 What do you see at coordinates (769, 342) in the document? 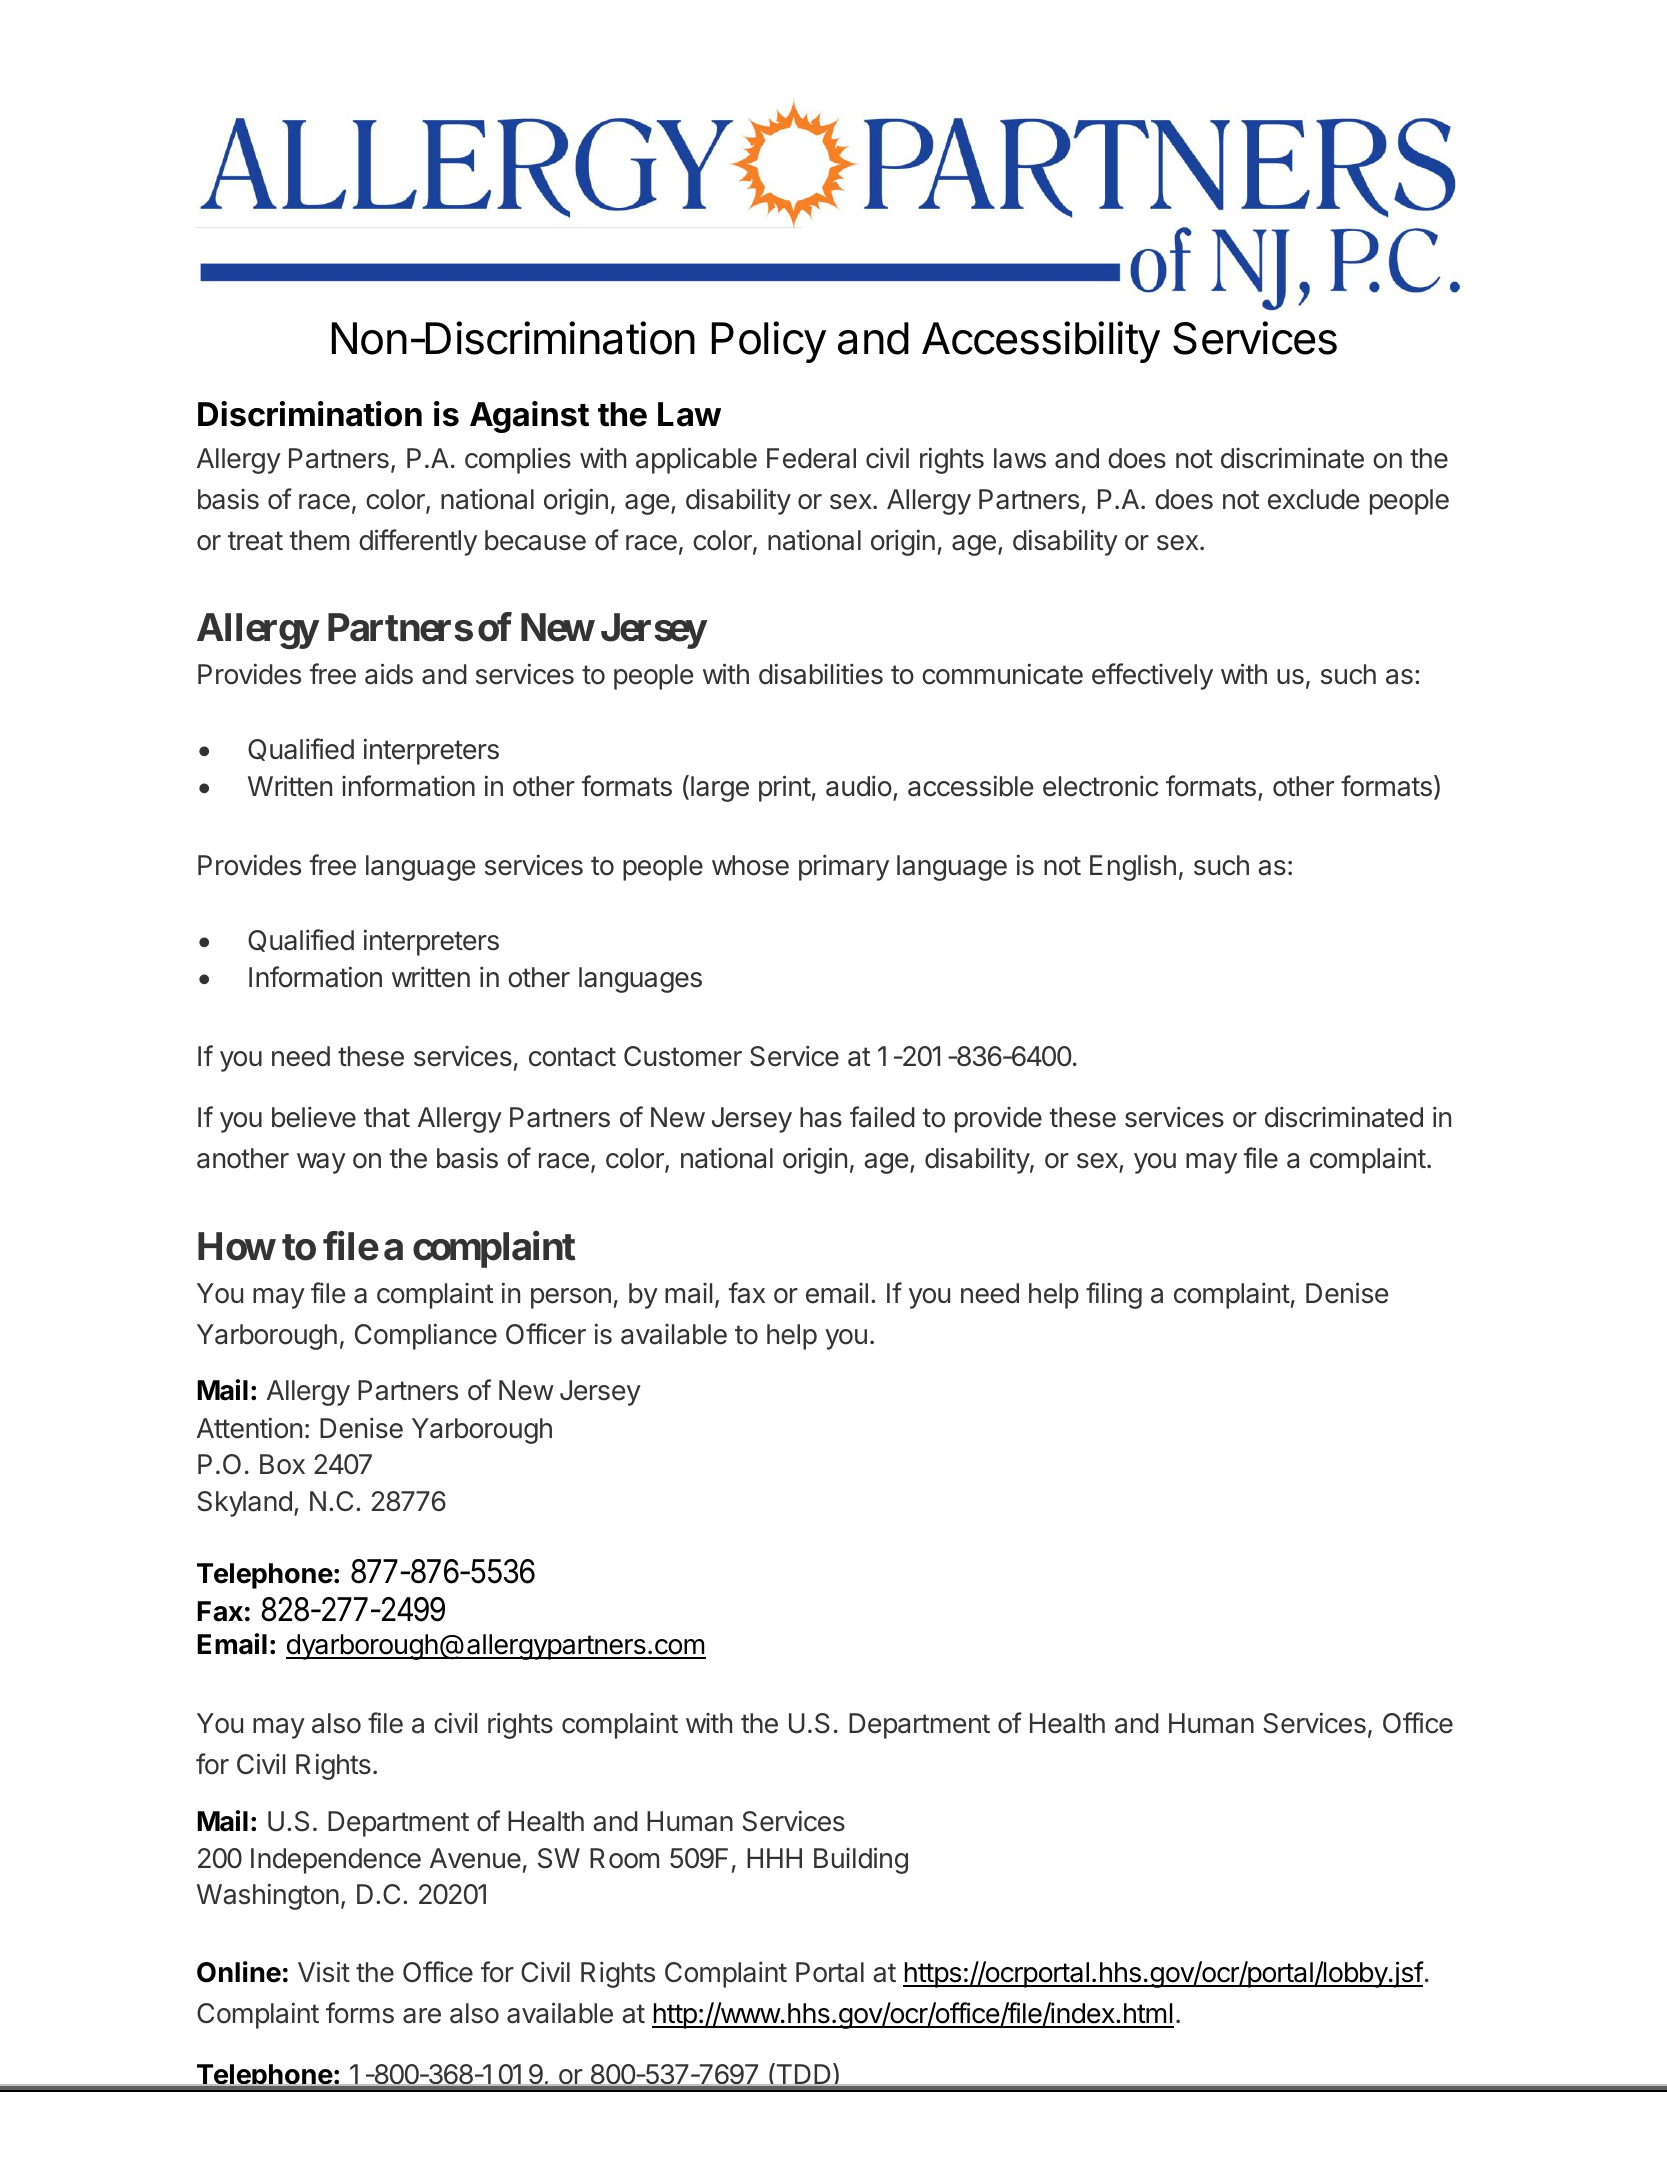
I see `Policy` at bounding box center [769, 342].
